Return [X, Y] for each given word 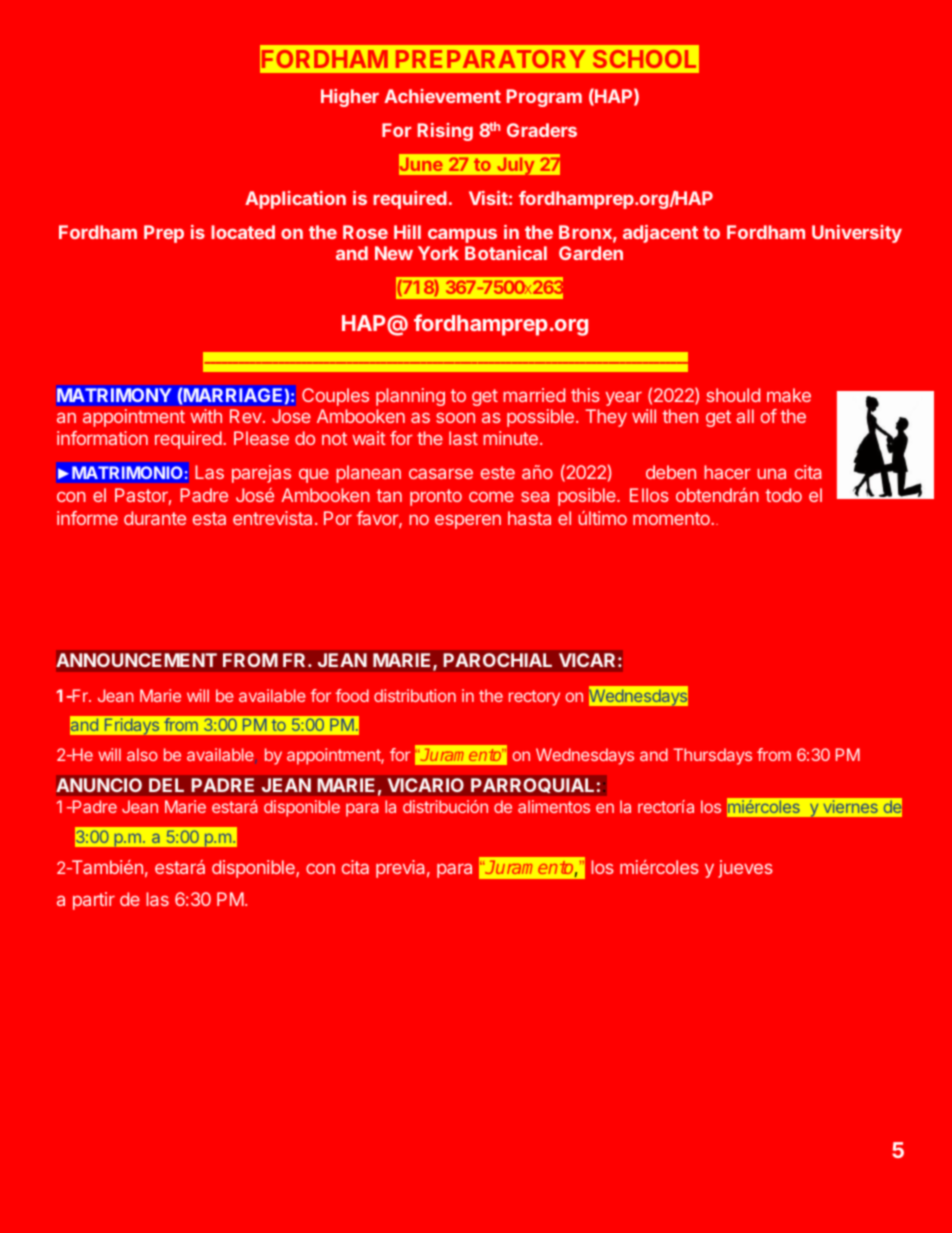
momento [672, 518]
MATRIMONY [114, 395]
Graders [542, 130]
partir [94, 901]
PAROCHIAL [497, 660]
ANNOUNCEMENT [136, 660]
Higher [350, 98]
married [534, 395]
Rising [445, 132]
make [789, 395]
